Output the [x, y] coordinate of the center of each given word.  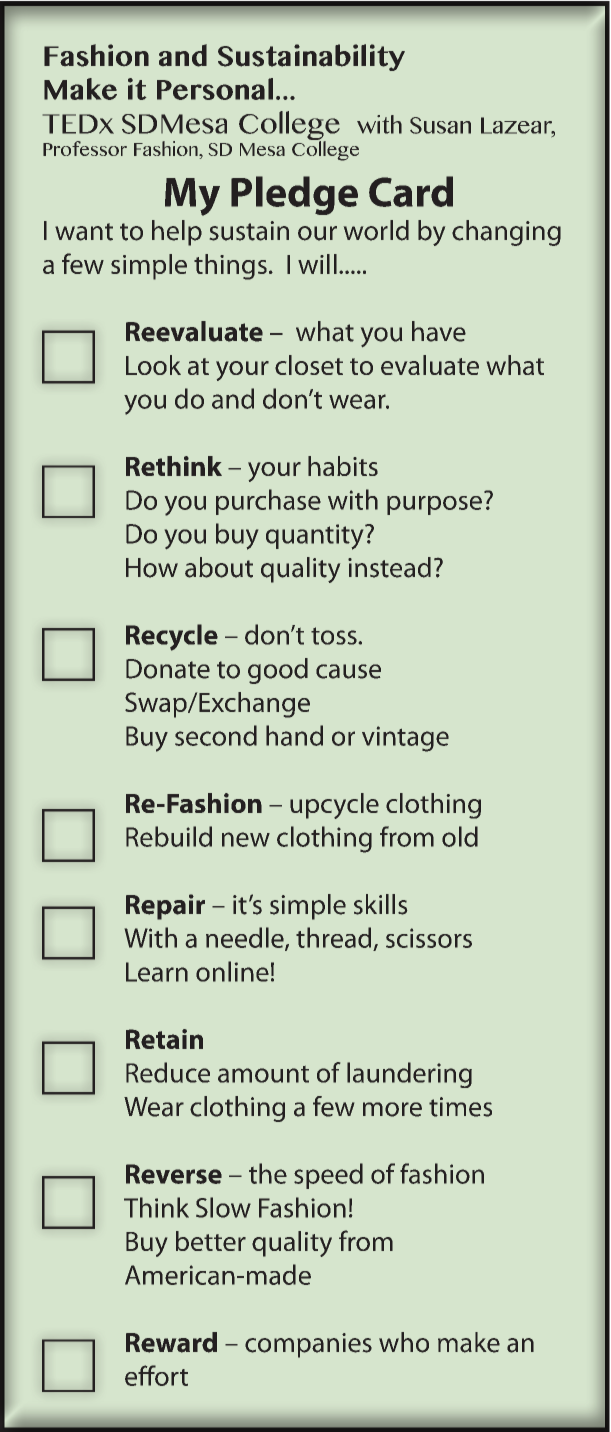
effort [156, 1375]
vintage [405, 739]
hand [294, 735]
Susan [440, 125]
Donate [168, 669]
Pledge [294, 195]
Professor [85, 148]
